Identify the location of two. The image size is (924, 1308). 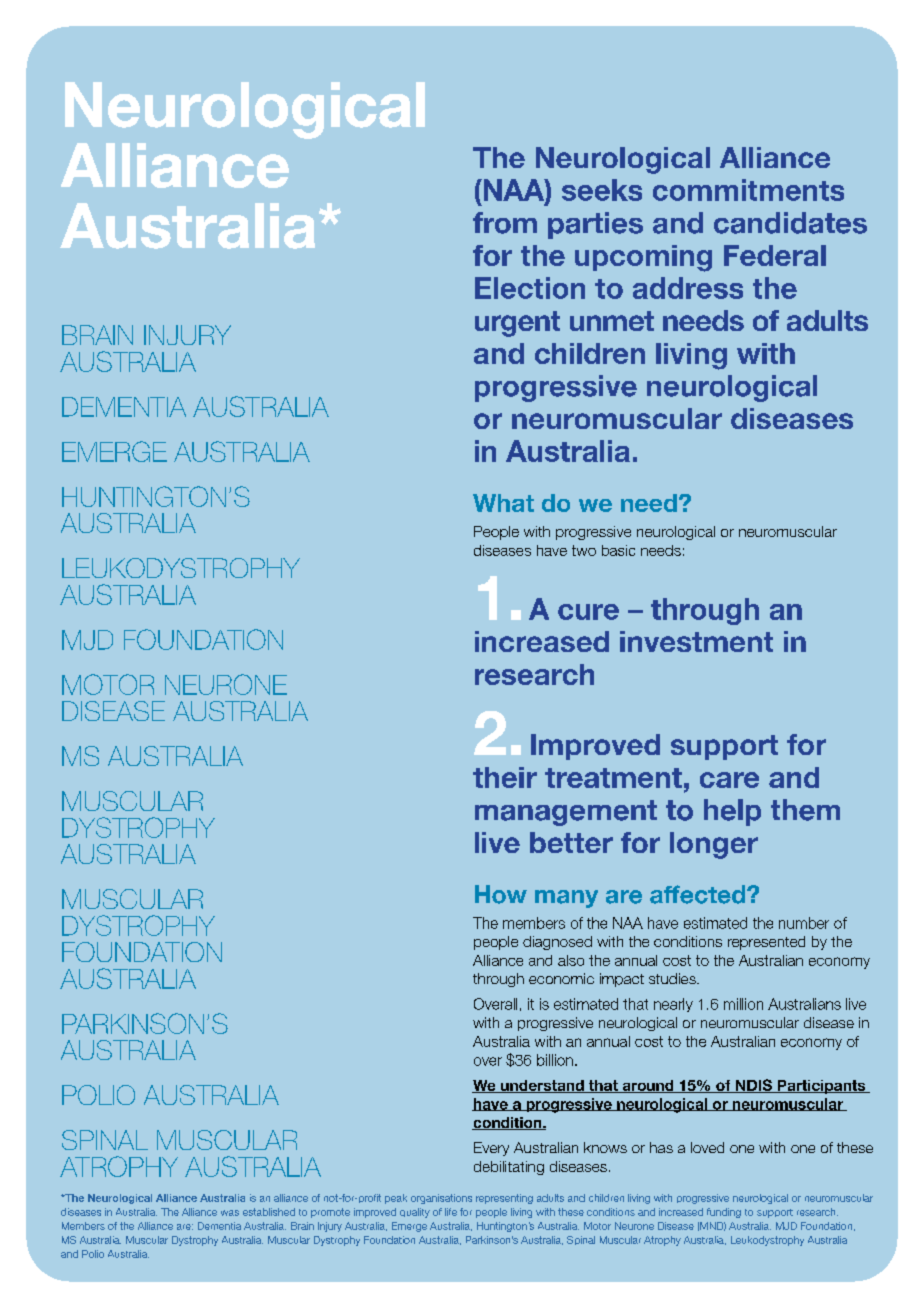
(584, 550).
